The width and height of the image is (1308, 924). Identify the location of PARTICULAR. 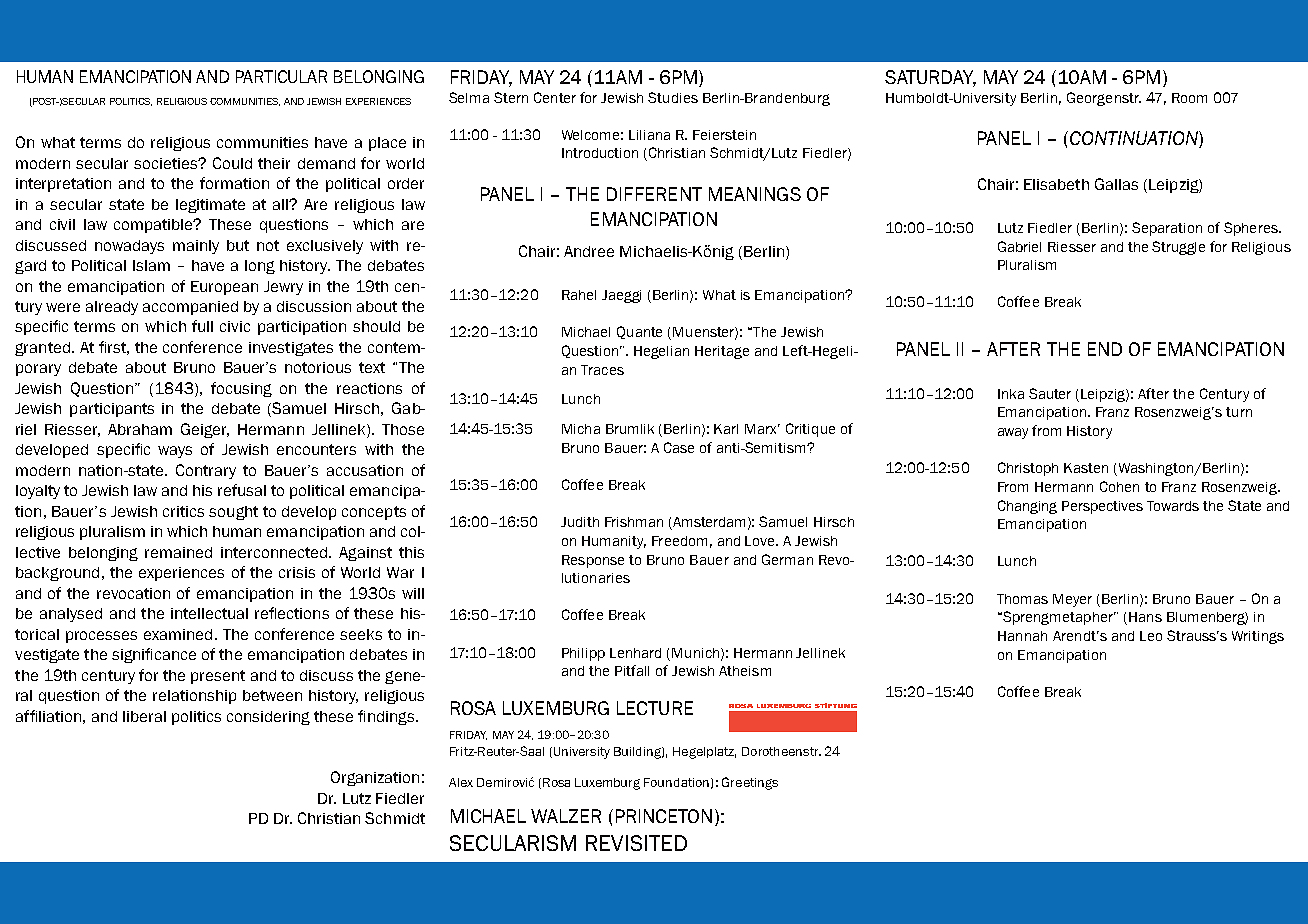
(281, 76).
